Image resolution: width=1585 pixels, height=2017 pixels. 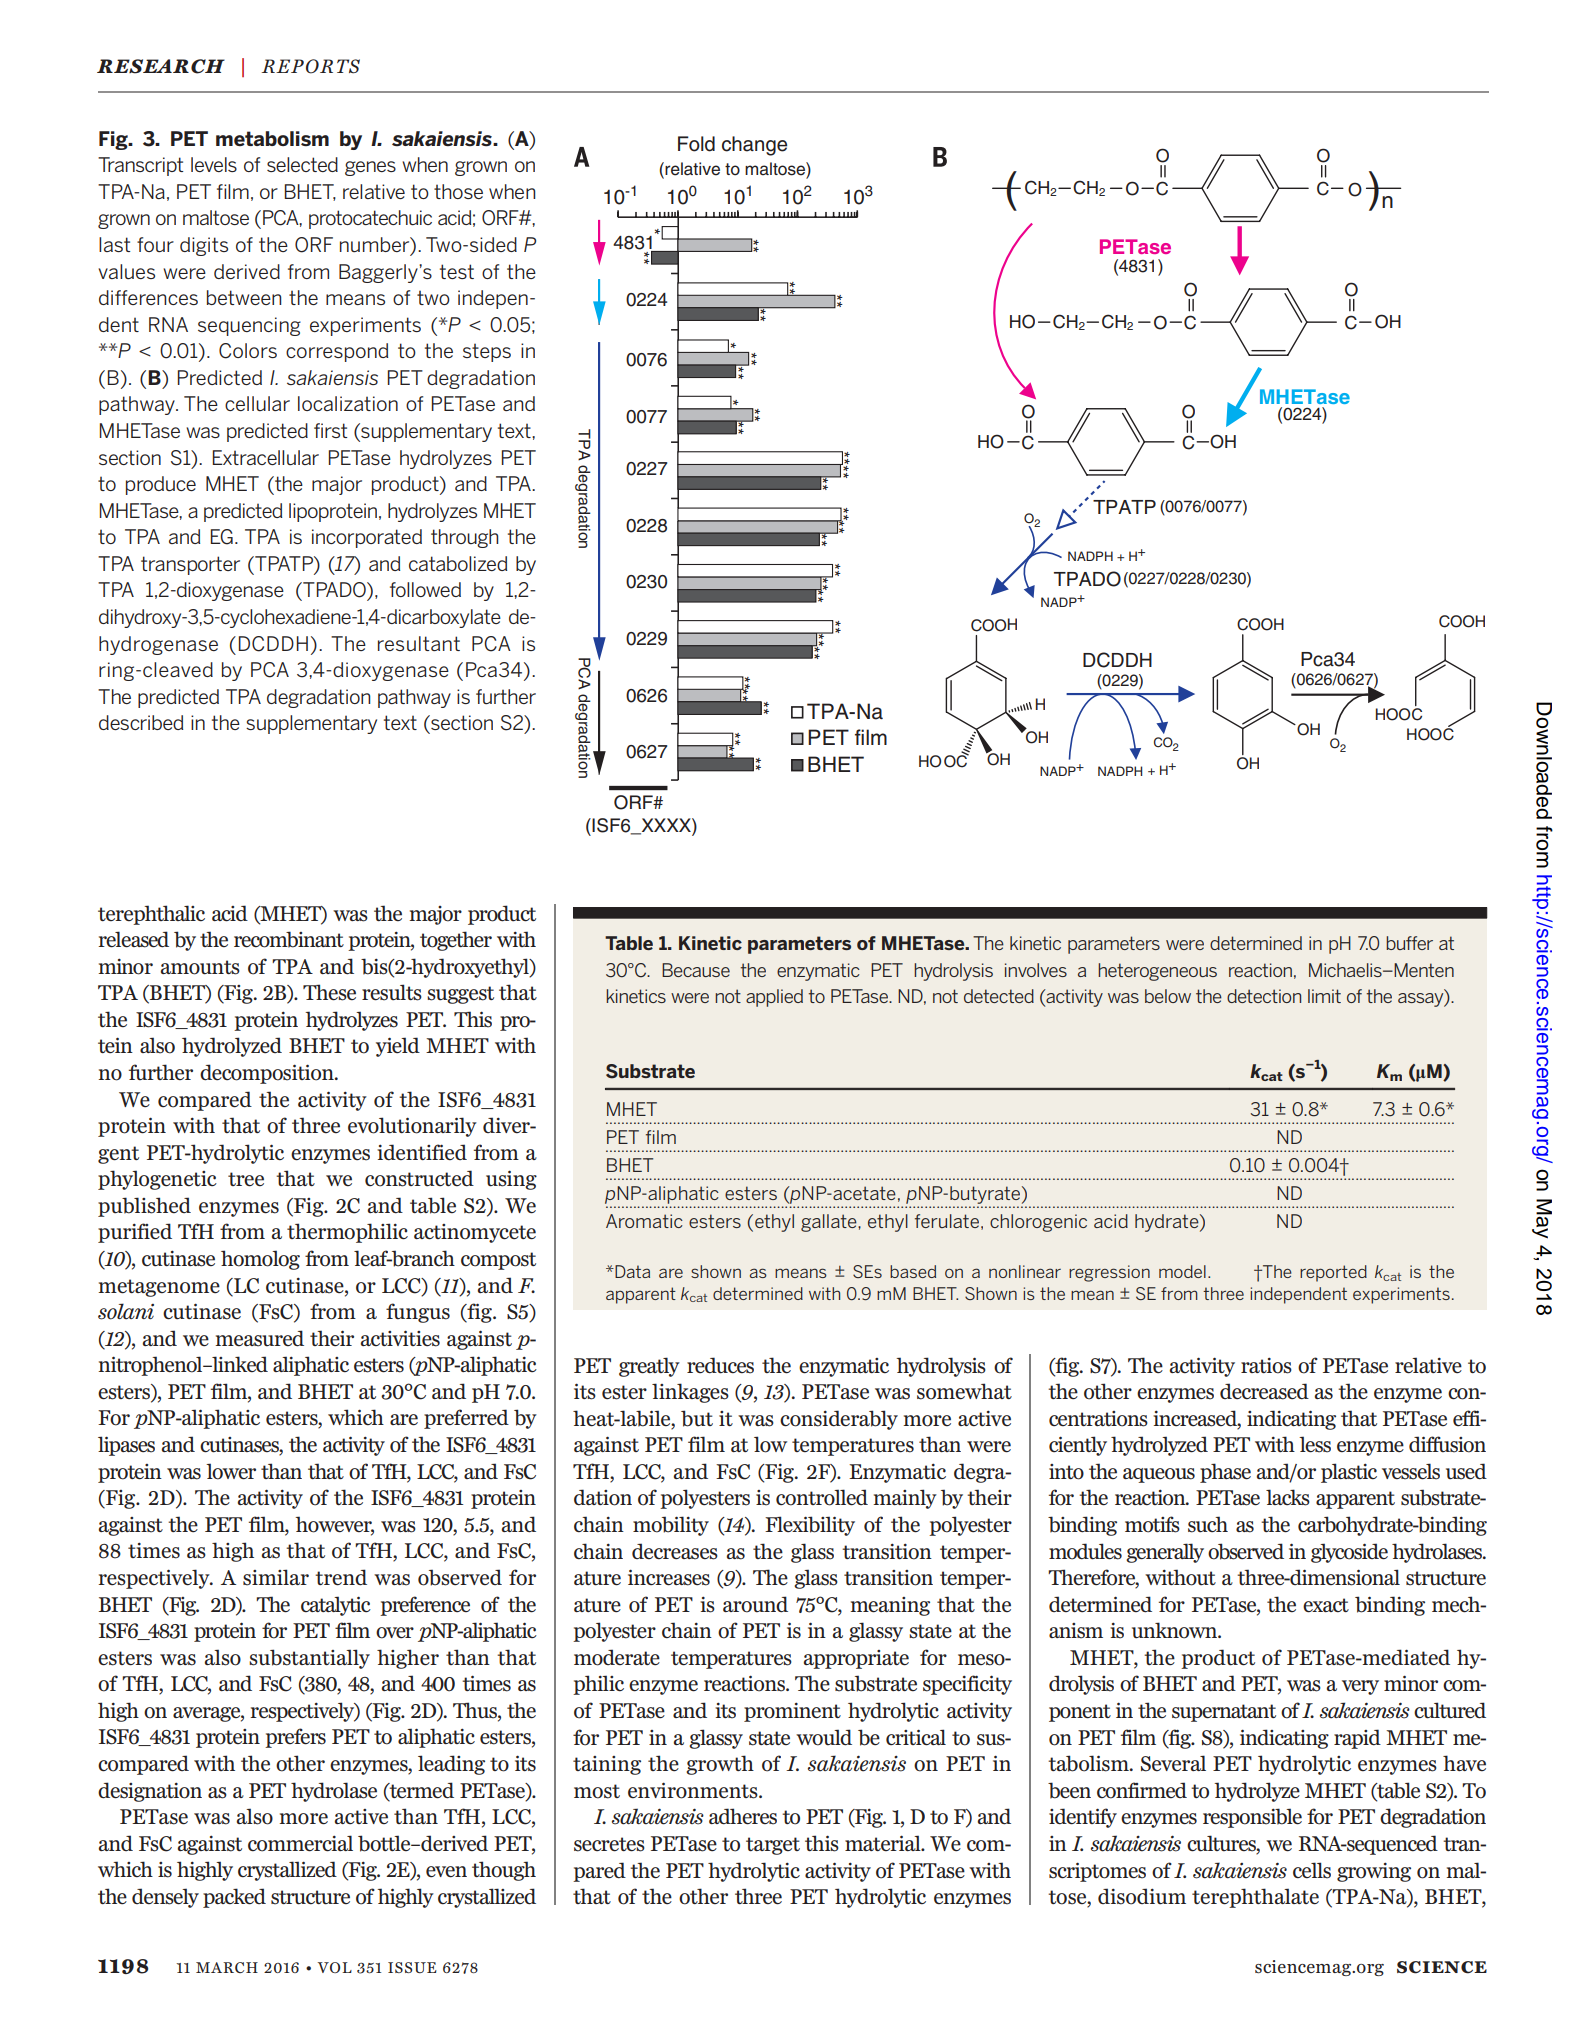 What do you see at coordinates (302, 164) in the screenshot?
I see `selected` at bounding box center [302, 164].
